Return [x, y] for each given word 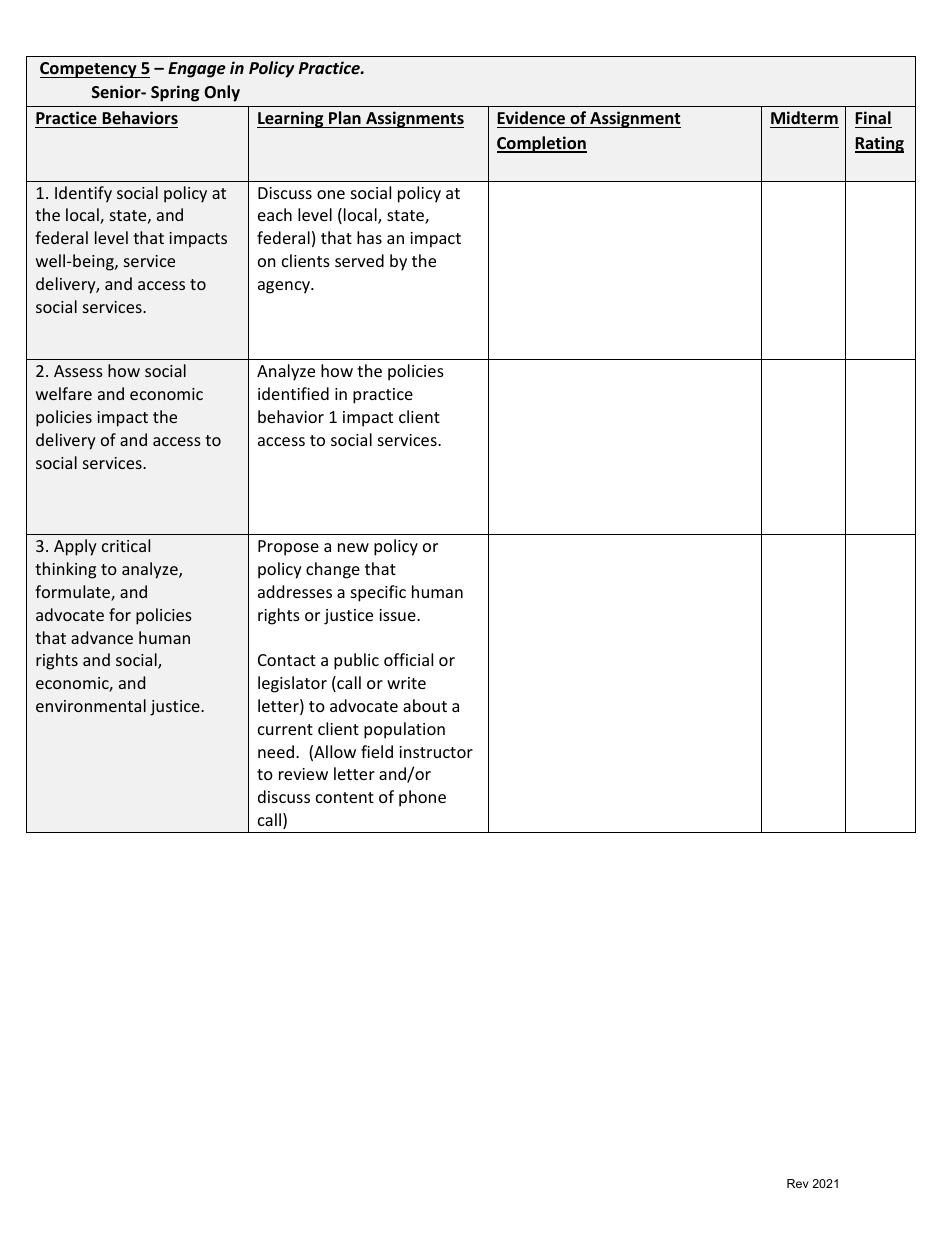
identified [293, 393]
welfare [64, 393]
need [276, 751]
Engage [197, 70]
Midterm [804, 118]
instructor [436, 752]
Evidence [531, 117]
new [353, 547]
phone [422, 798]
